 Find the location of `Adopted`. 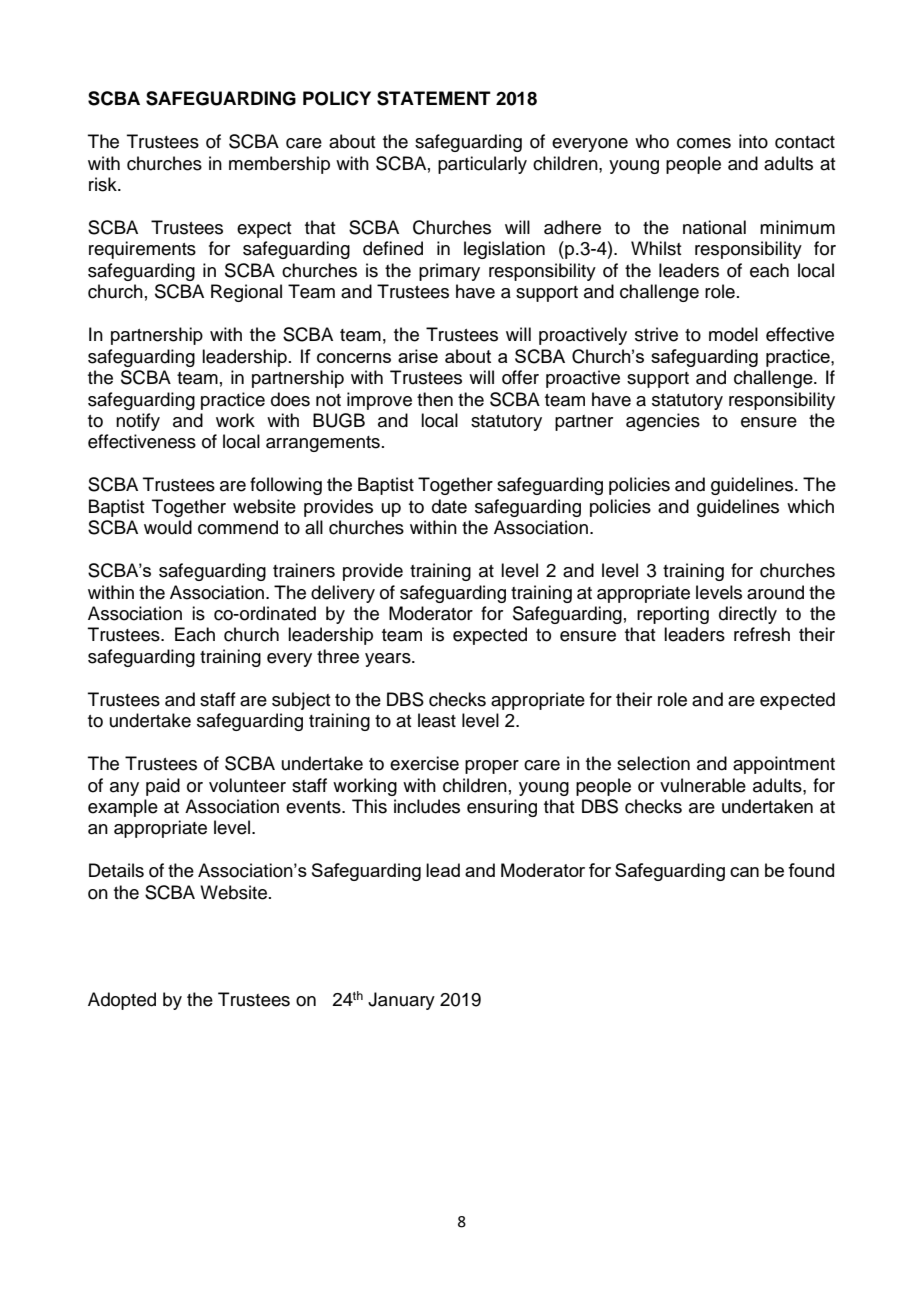

Adopted is located at coordinates (122, 1001).
